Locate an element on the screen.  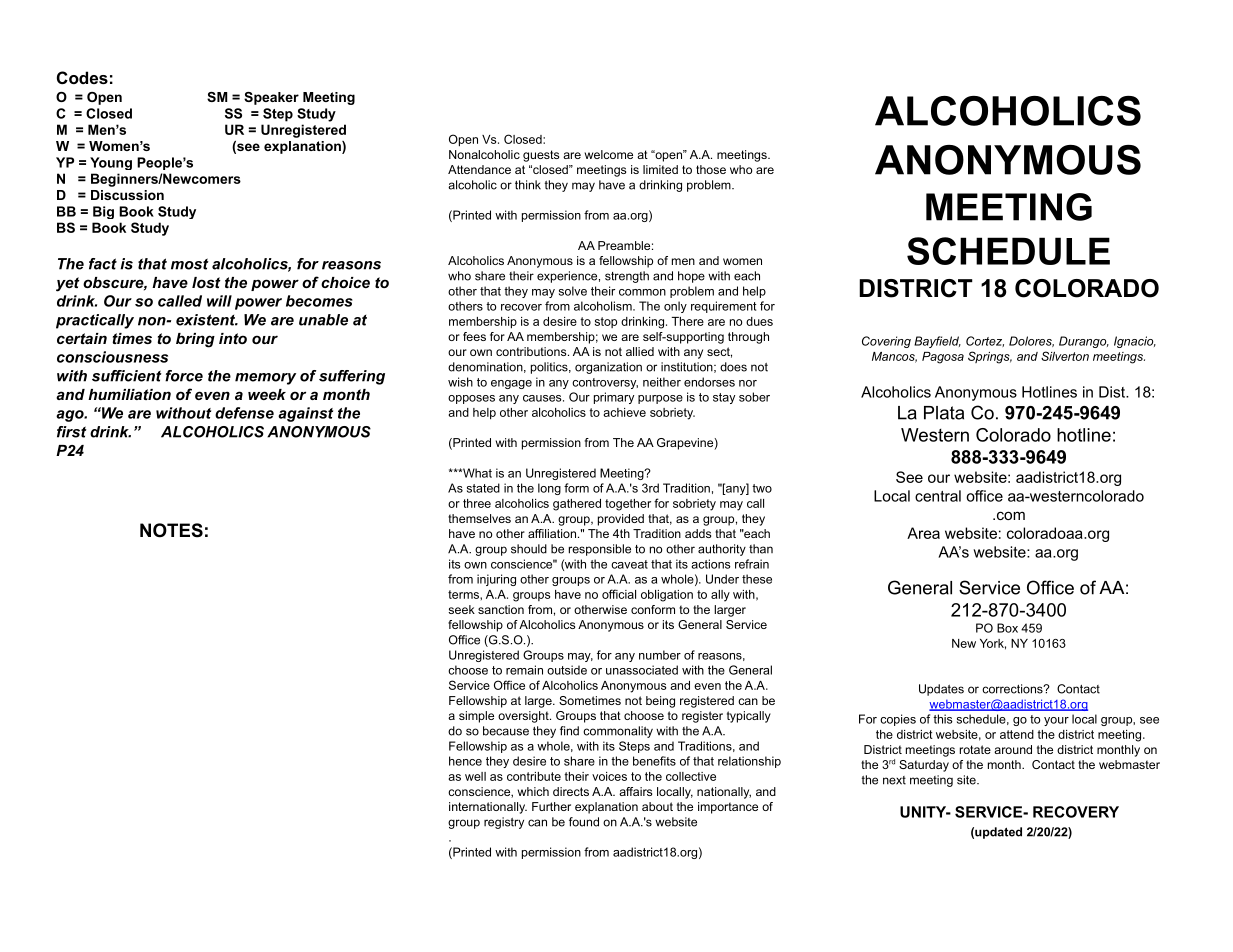
official is located at coordinates (619, 594).
